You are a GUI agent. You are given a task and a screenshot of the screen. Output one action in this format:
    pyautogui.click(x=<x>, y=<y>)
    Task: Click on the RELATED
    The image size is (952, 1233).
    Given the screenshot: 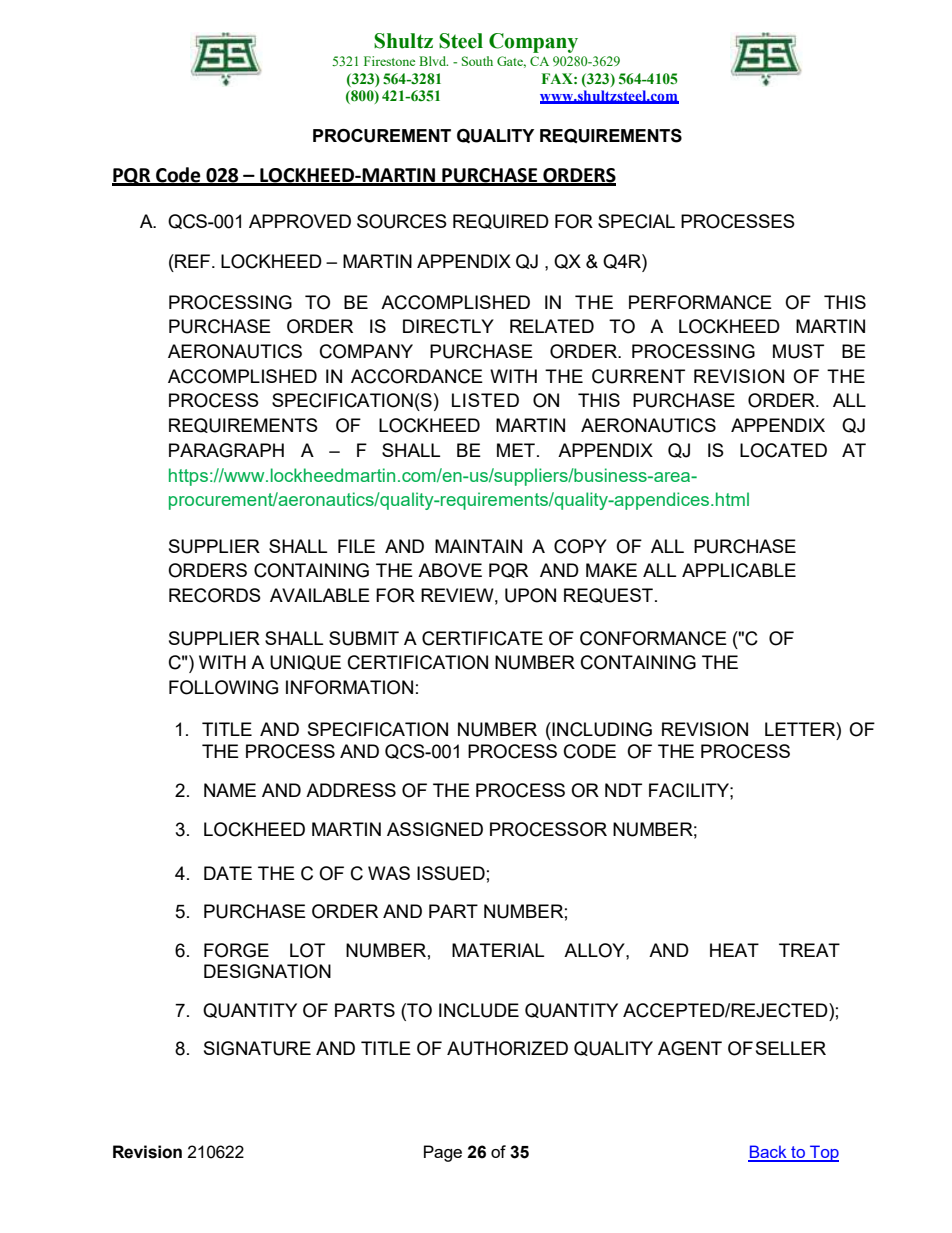 What is the action you would take?
    pyautogui.click(x=552, y=326)
